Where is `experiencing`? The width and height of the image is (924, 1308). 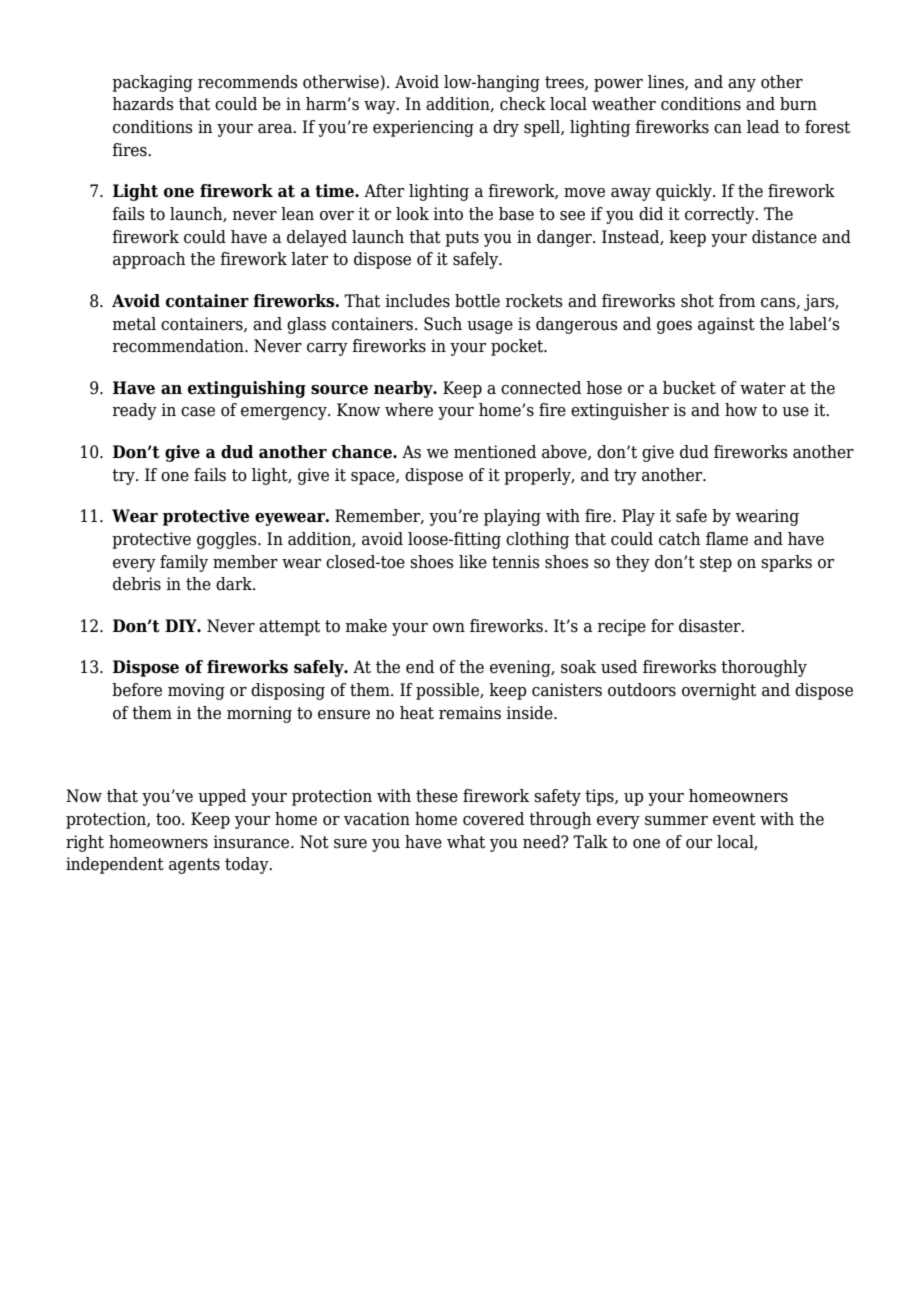
experiencing is located at coordinates (423, 128).
